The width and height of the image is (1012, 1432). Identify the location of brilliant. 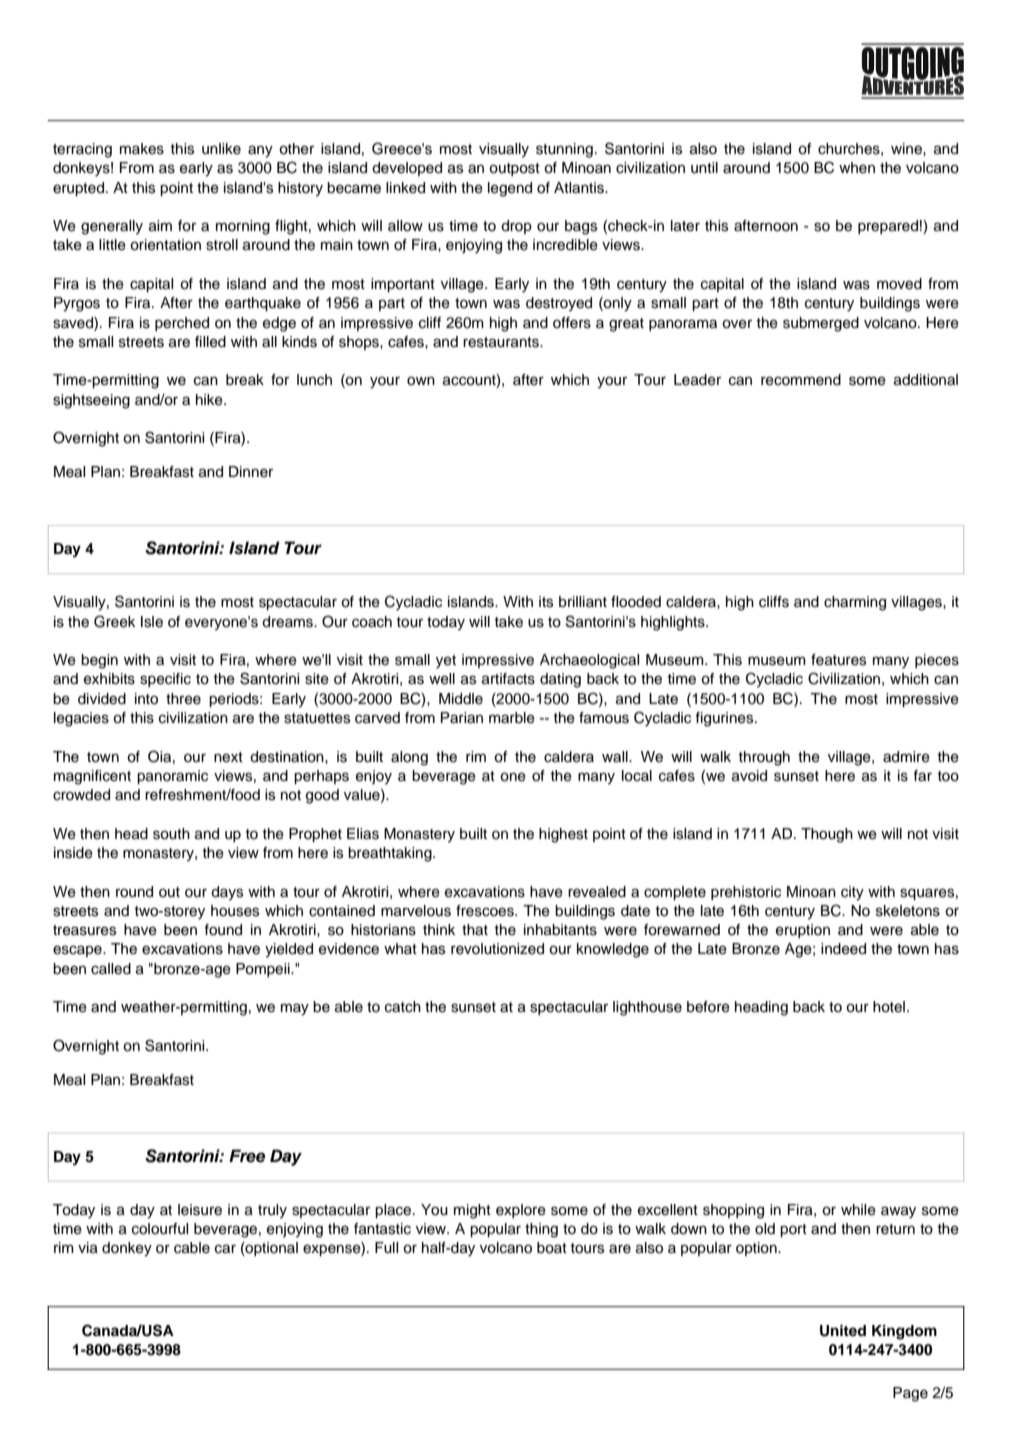
(583, 602).
